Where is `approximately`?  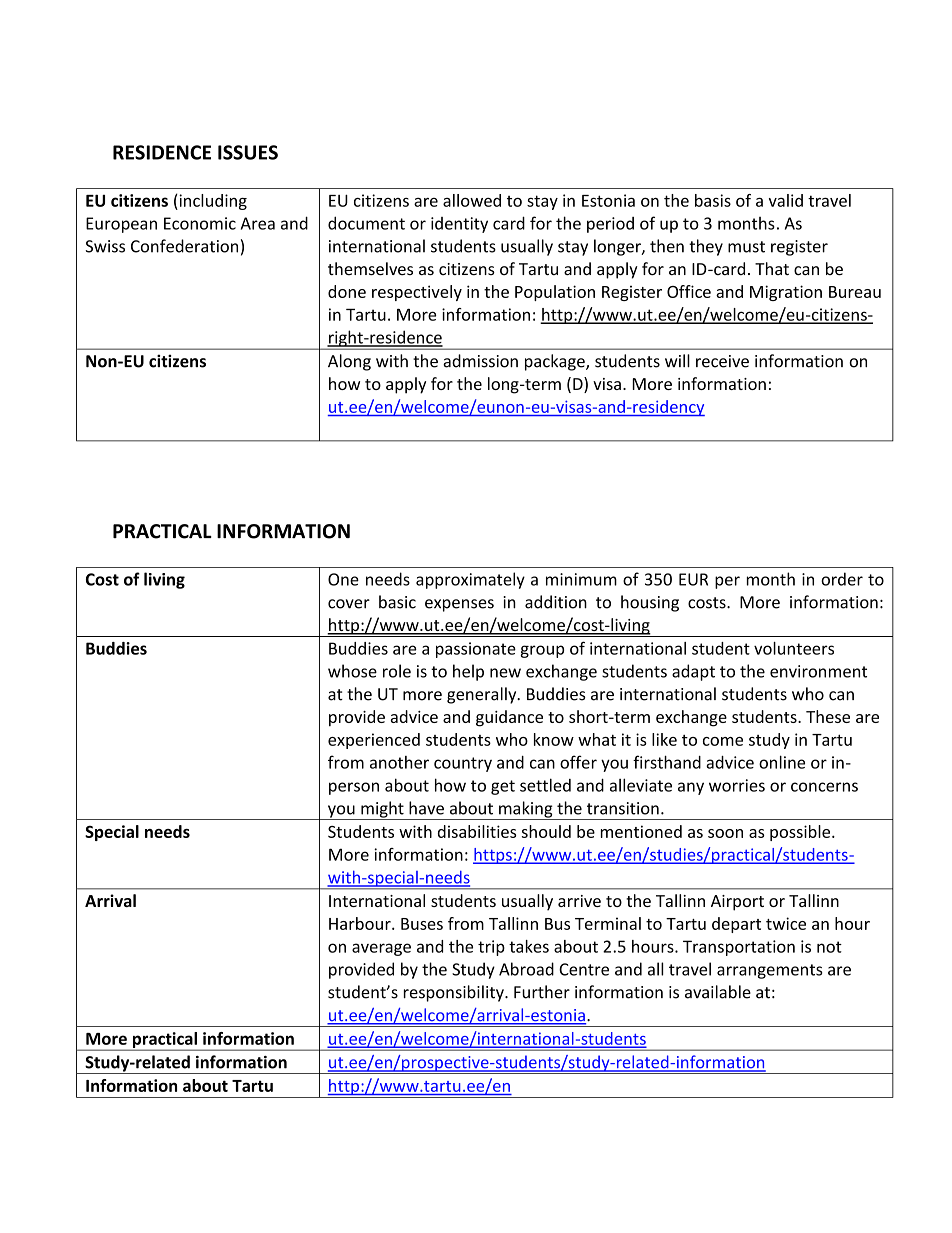 approximately is located at coordinates (470, 580).
